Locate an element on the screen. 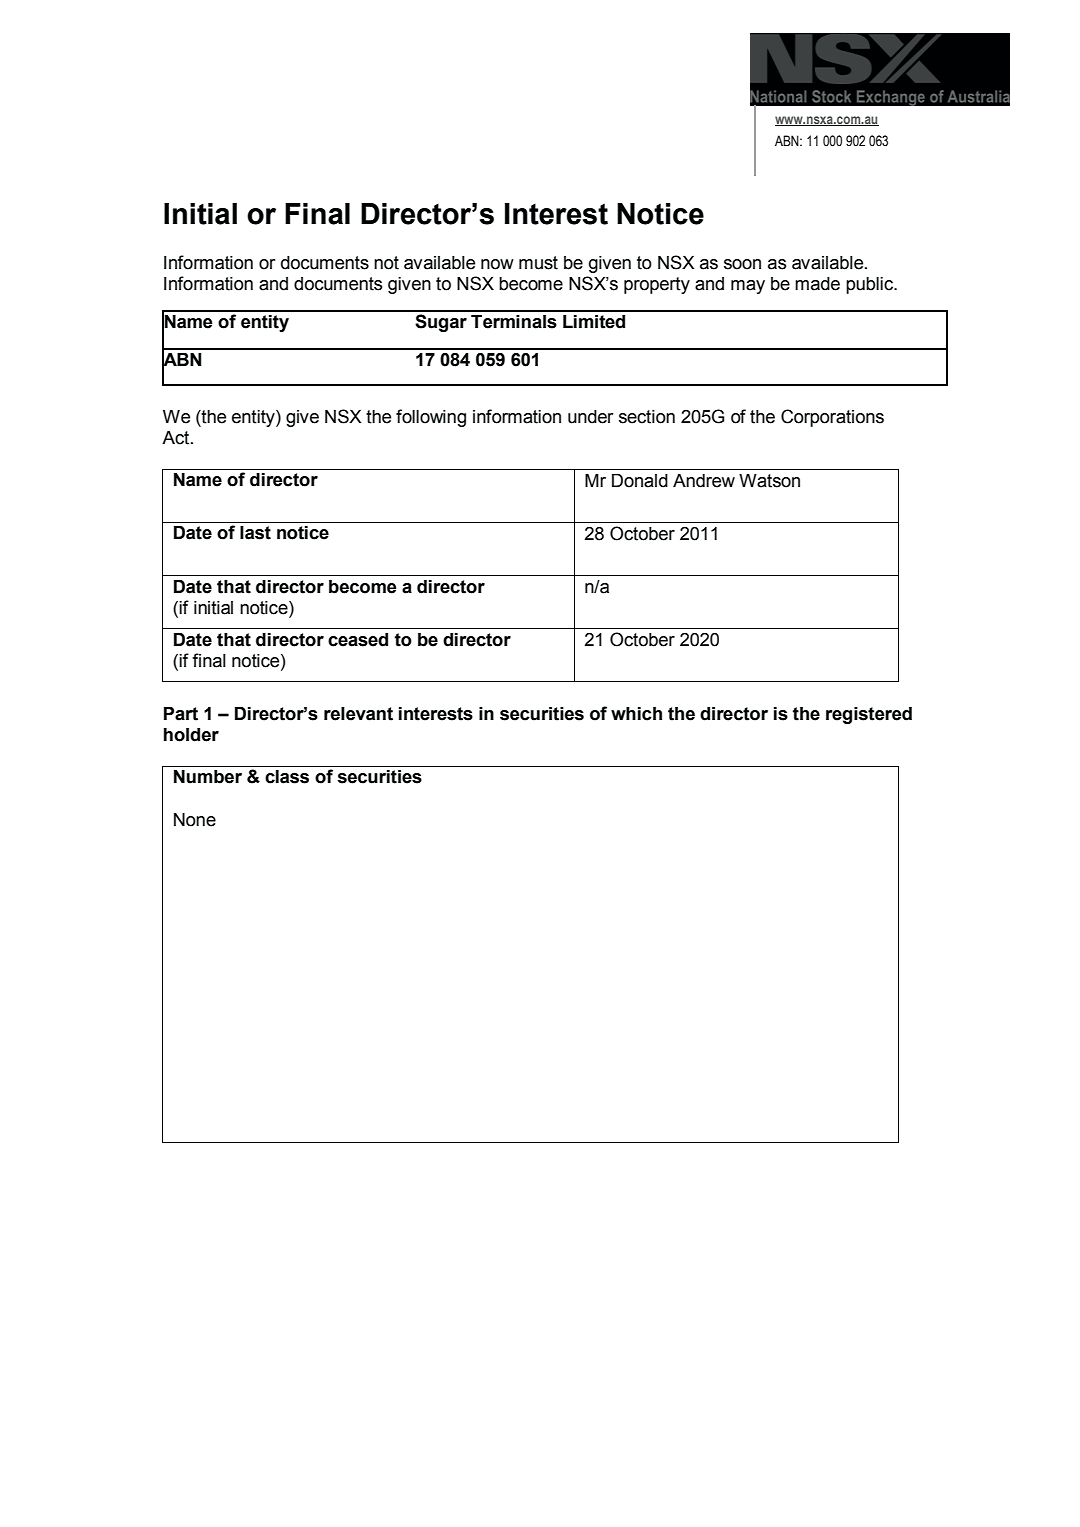  registered is located at coordinates (869, 715).
